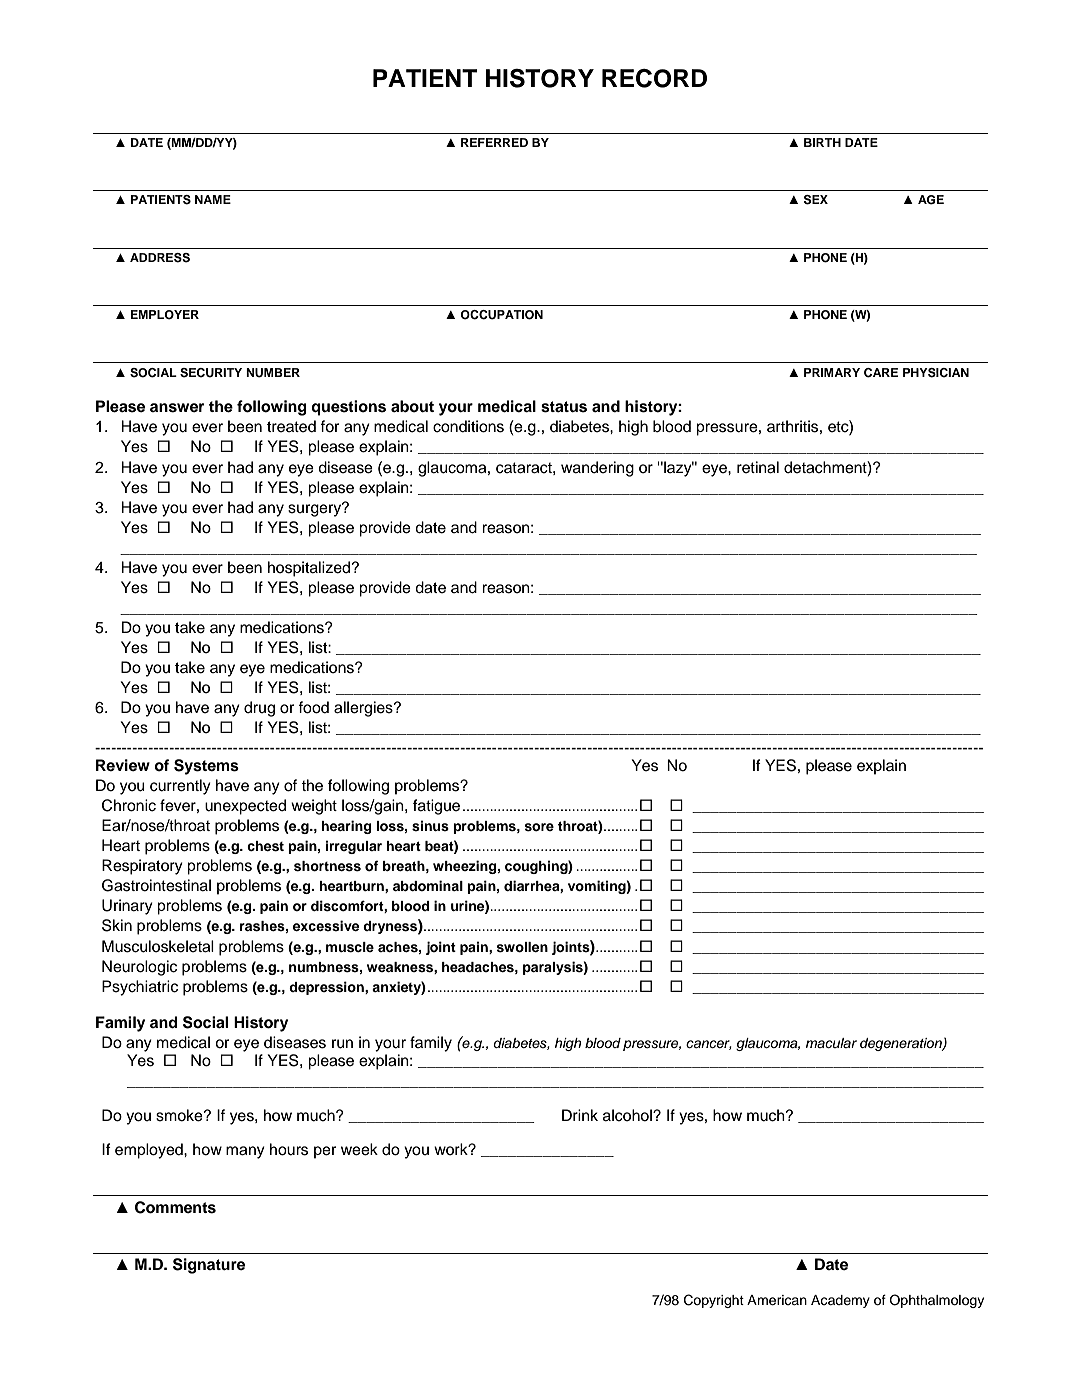  Describe the element at coordinates (140, 988) in the screenshot. I see `Psychiatric` at that location.
